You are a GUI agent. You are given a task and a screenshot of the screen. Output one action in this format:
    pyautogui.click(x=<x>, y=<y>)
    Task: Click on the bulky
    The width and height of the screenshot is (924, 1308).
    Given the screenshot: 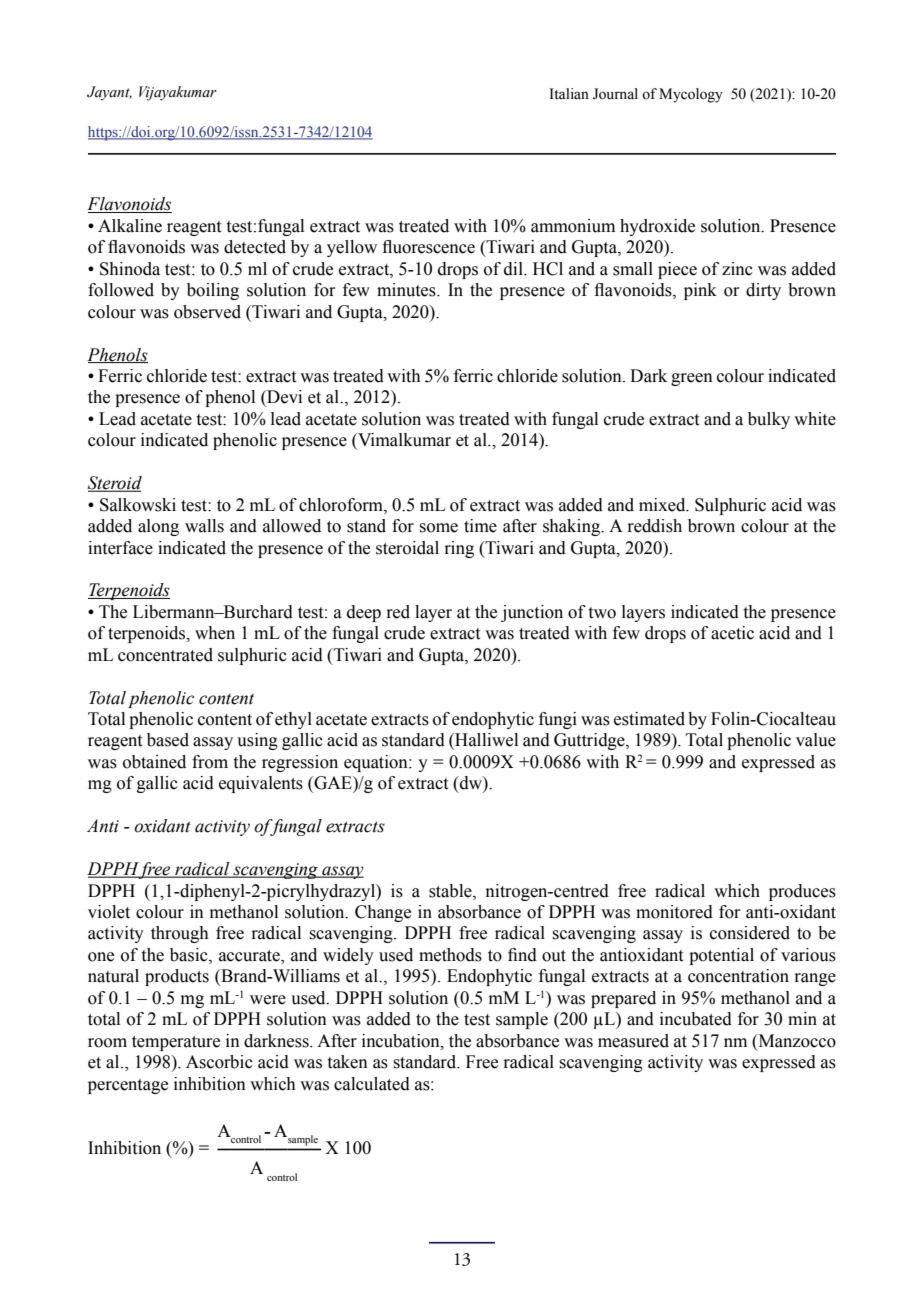 What is the action you would take?
    pyautogui.click(x=769, y=420)
